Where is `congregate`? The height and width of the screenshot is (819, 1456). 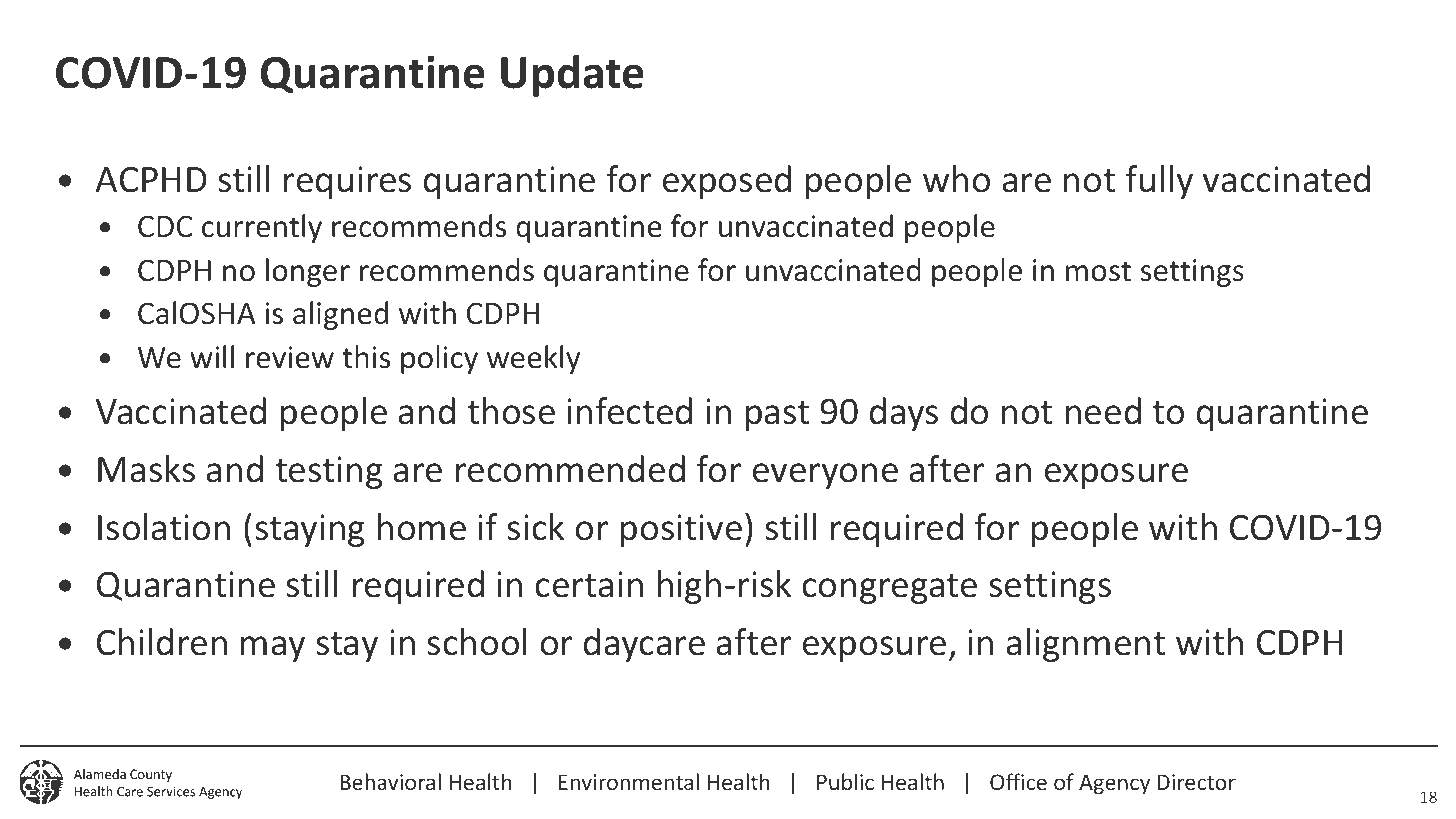 congregate is located at coordinates (889, 589).
